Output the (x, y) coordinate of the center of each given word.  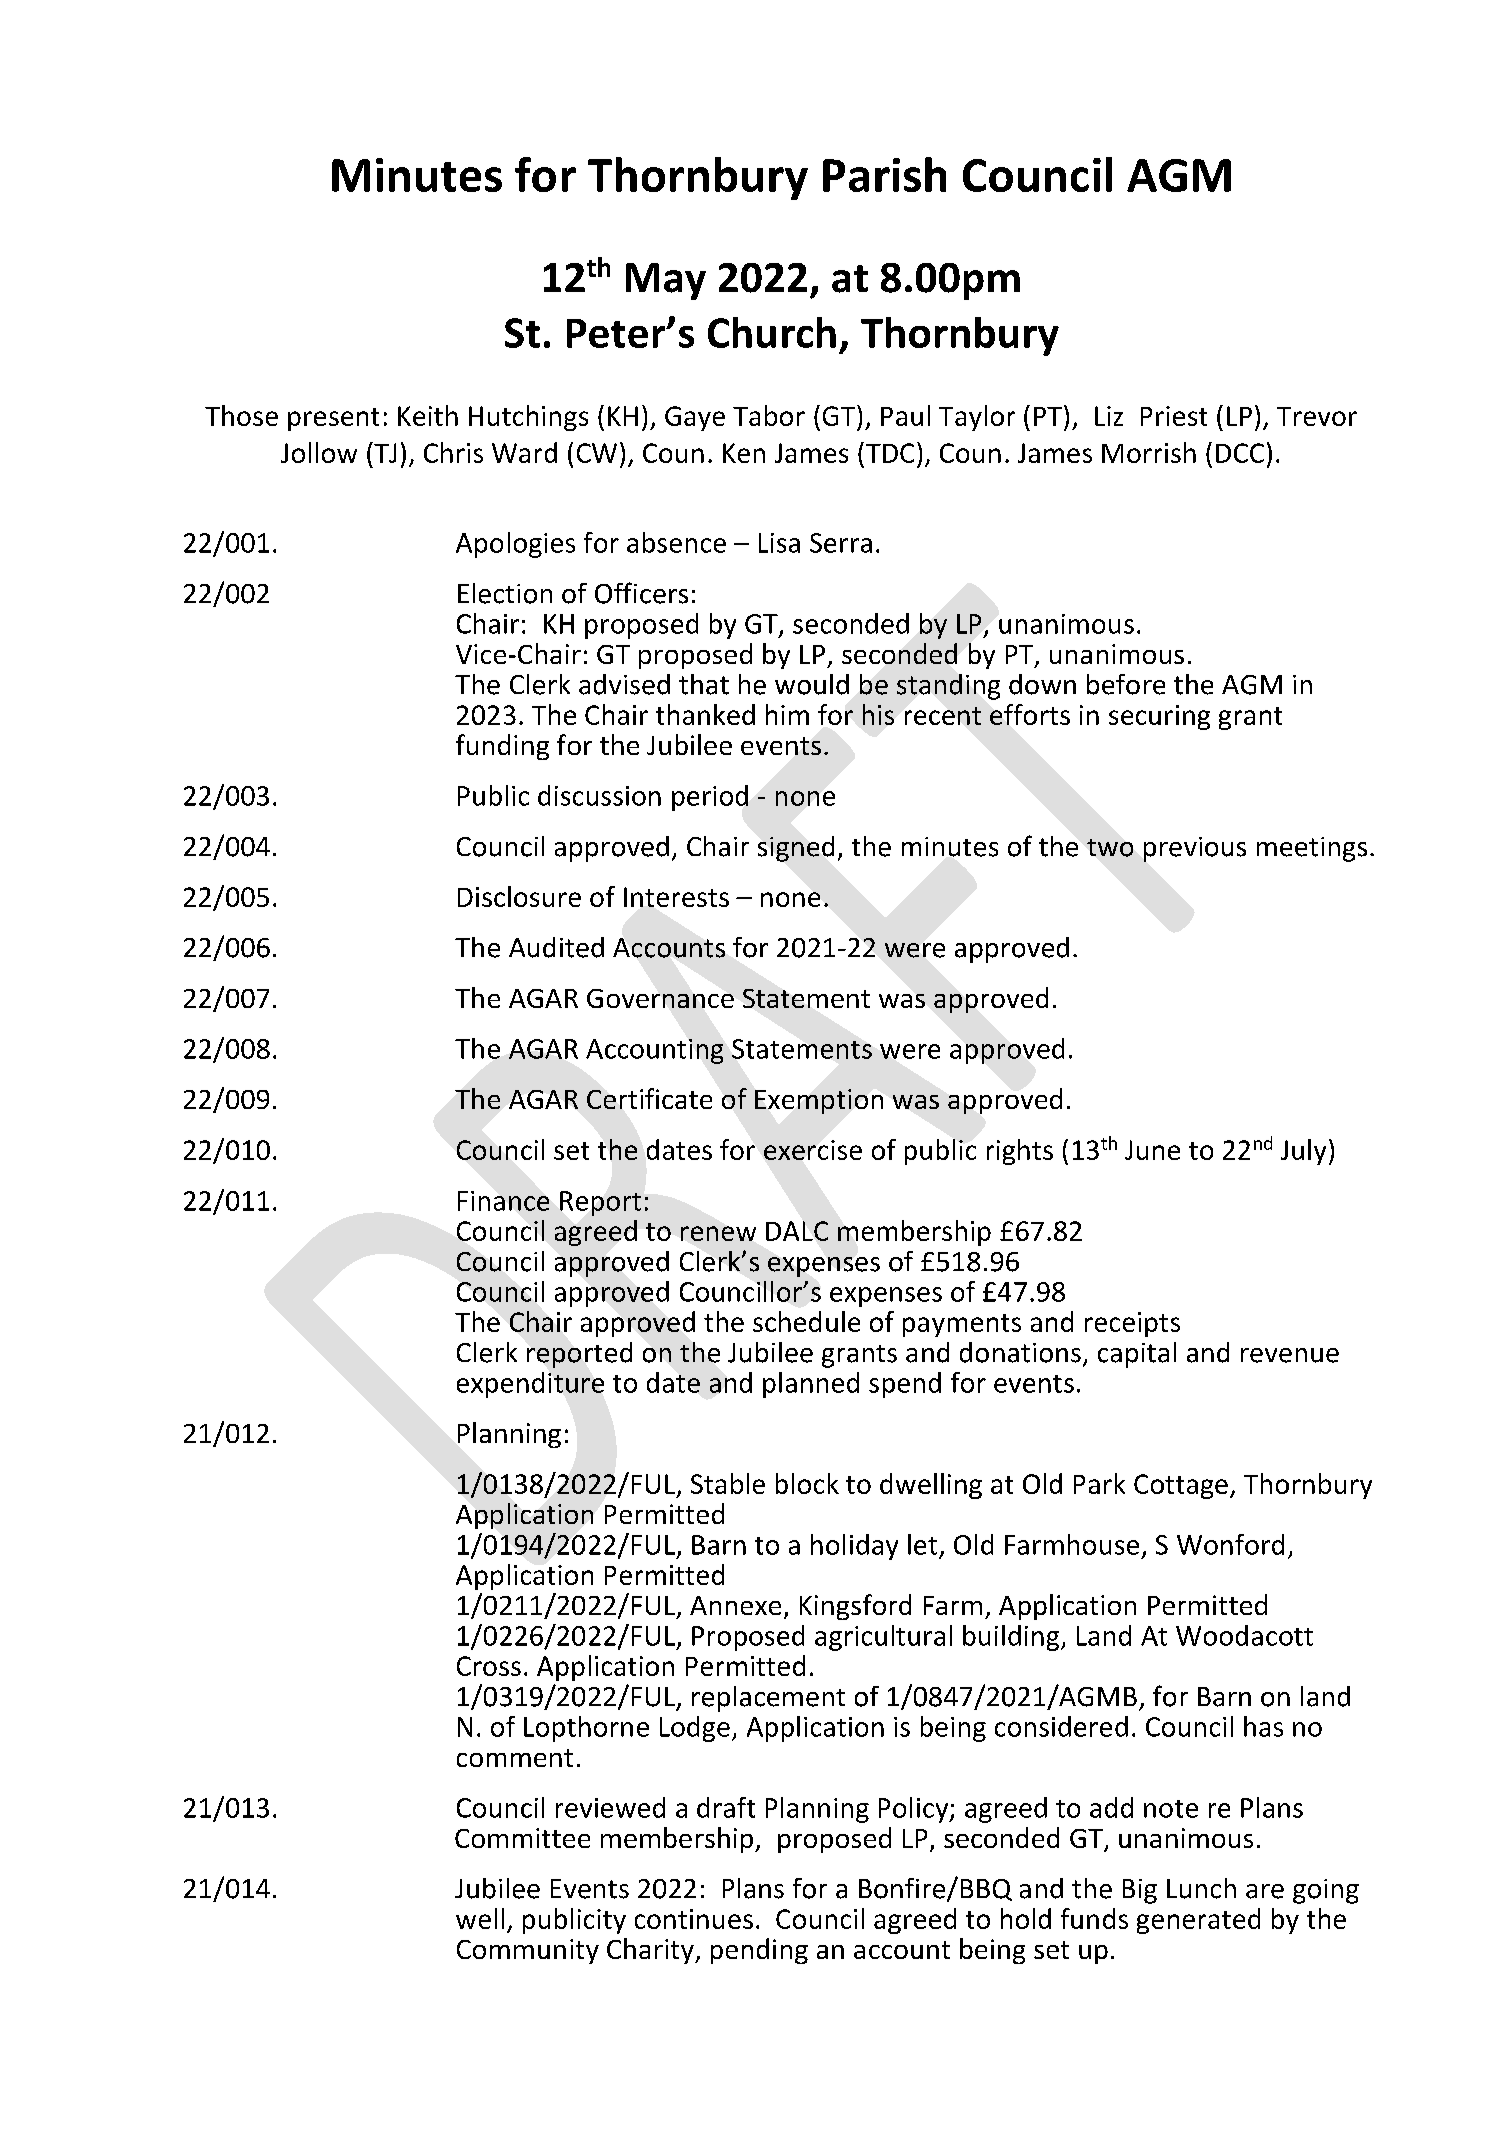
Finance (503, 1201)
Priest (1174, 416)
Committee (522, 1838)
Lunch (1201, 1888)
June (1152, 1150)
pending (759, 1951)
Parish (884, 174)
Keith (428, 415)
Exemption (819, 1101)
